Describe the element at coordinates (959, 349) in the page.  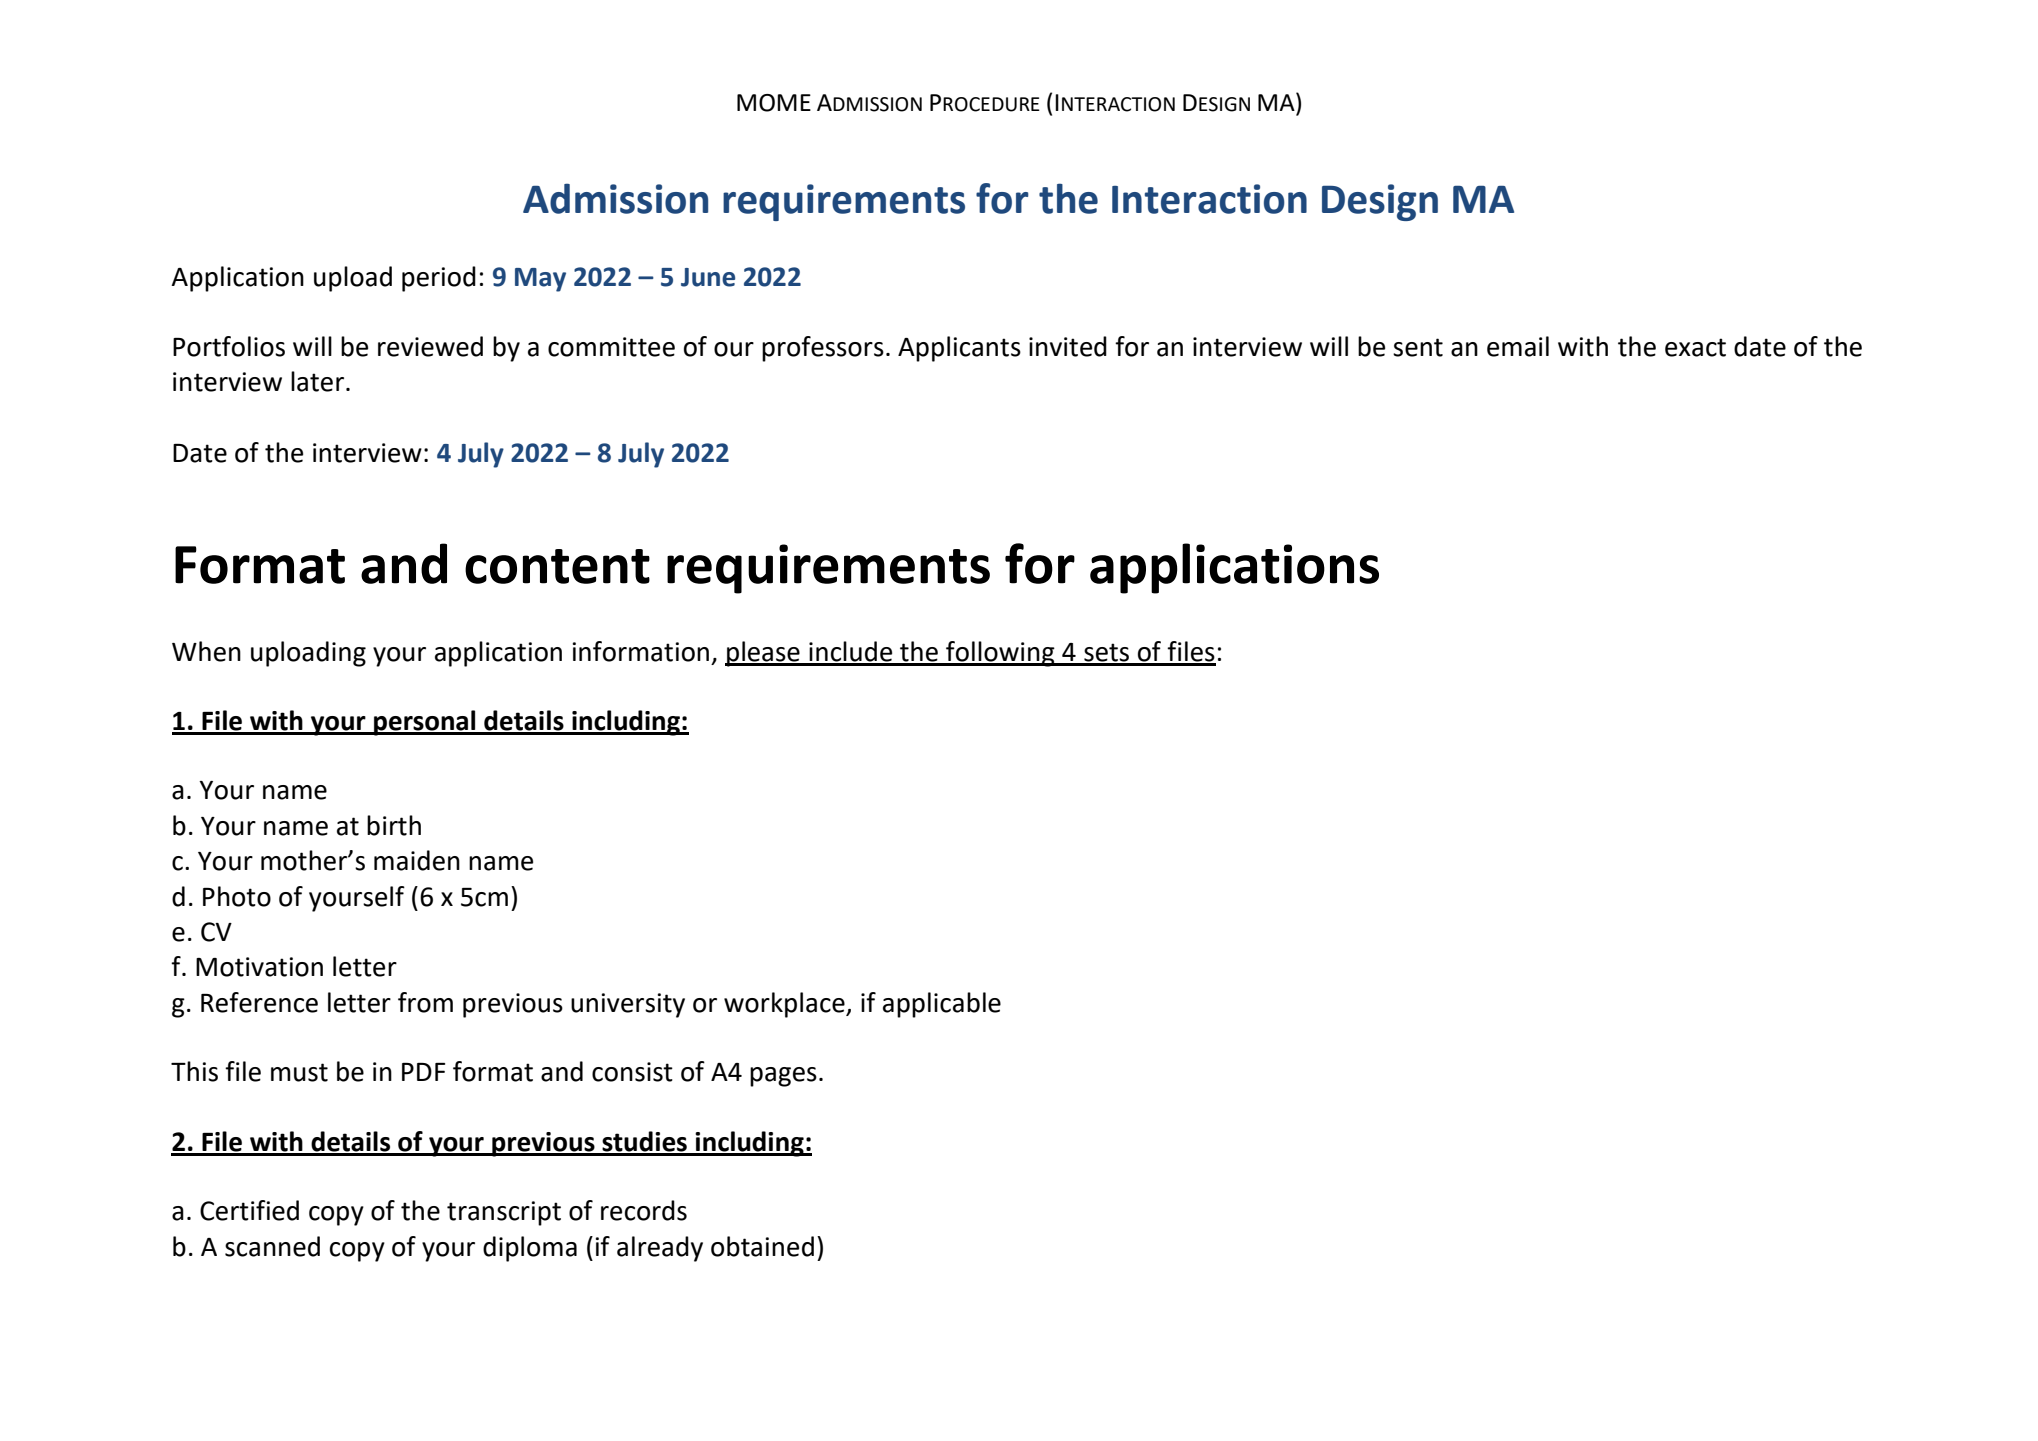
I see `Applicants` at that location.
